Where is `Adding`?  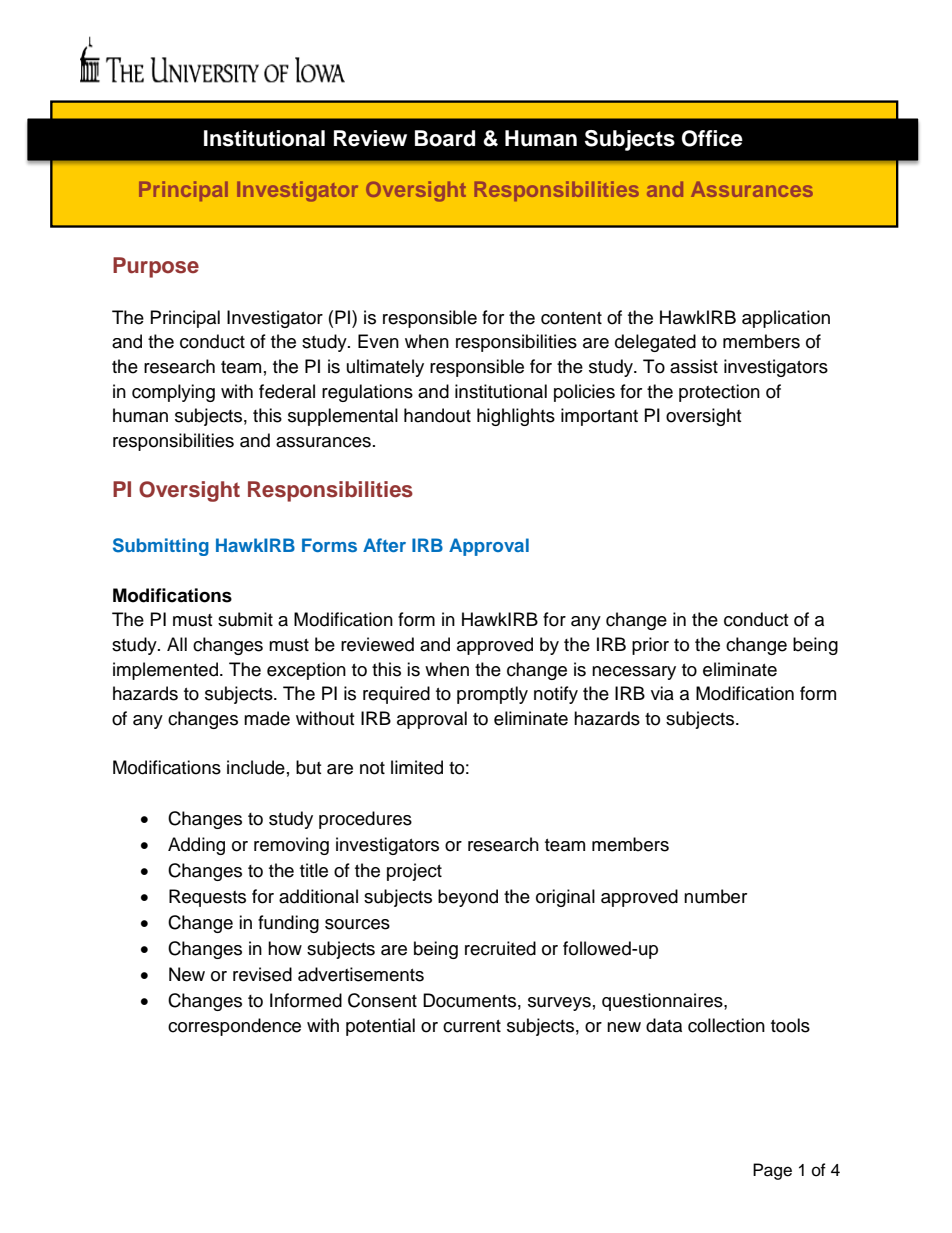
Adding is located at coordinates (196, 846).
